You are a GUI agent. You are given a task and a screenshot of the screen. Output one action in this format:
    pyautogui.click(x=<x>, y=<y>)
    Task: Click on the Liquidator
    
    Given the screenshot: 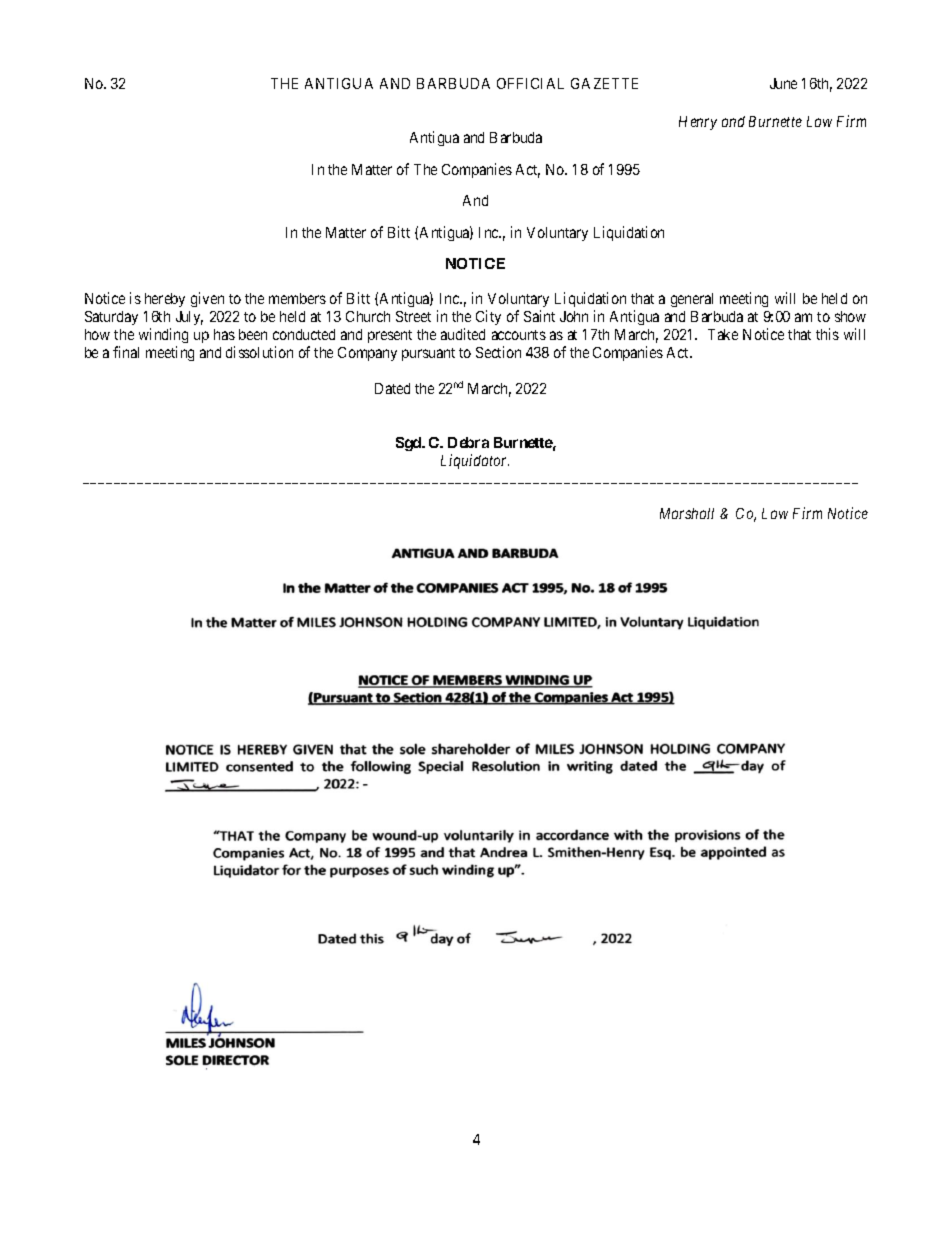 What is the action you would take?
    pyautogui.click(x=475, y=461)
